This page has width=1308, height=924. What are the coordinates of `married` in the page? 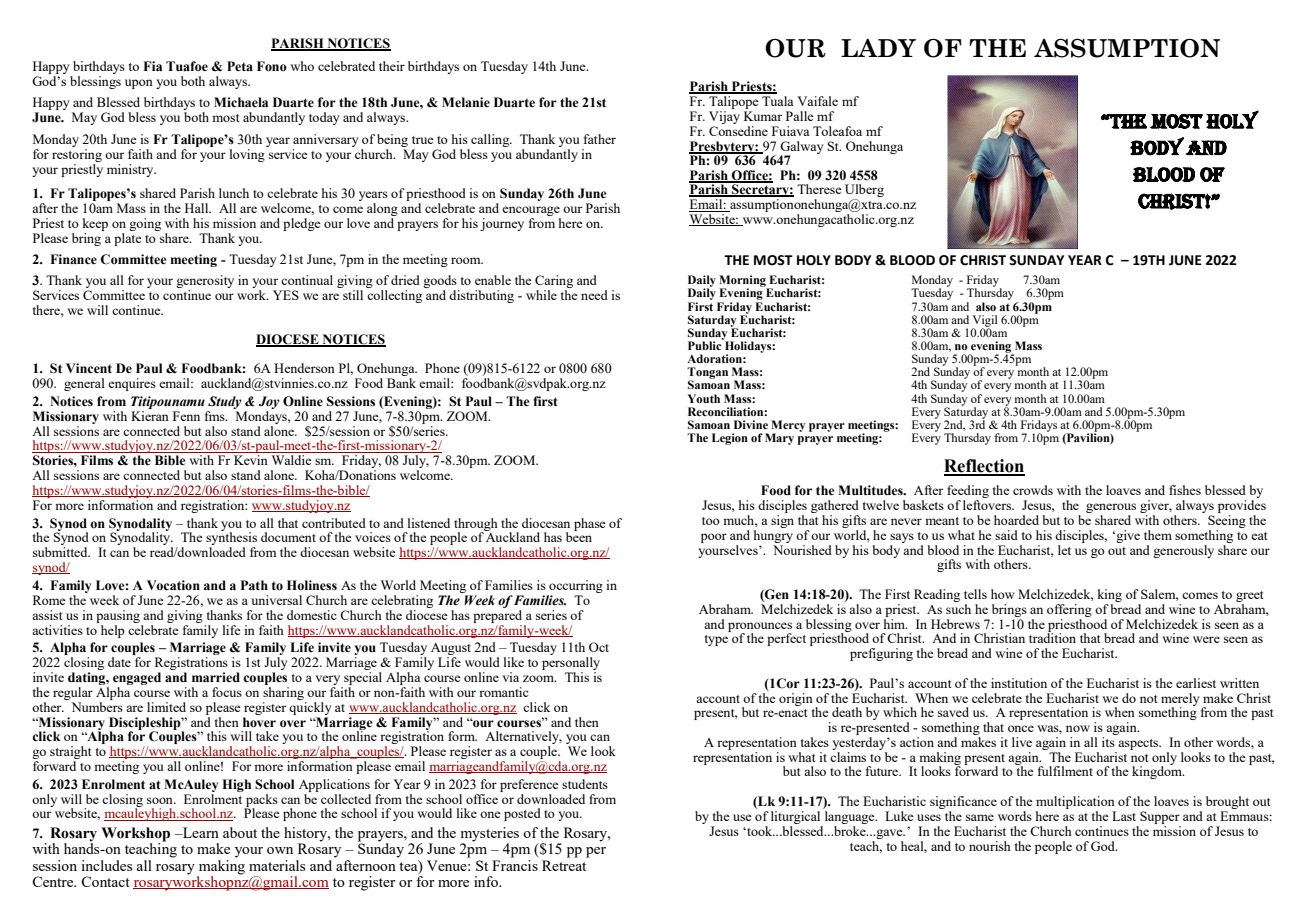 It's located at (216, 677).
